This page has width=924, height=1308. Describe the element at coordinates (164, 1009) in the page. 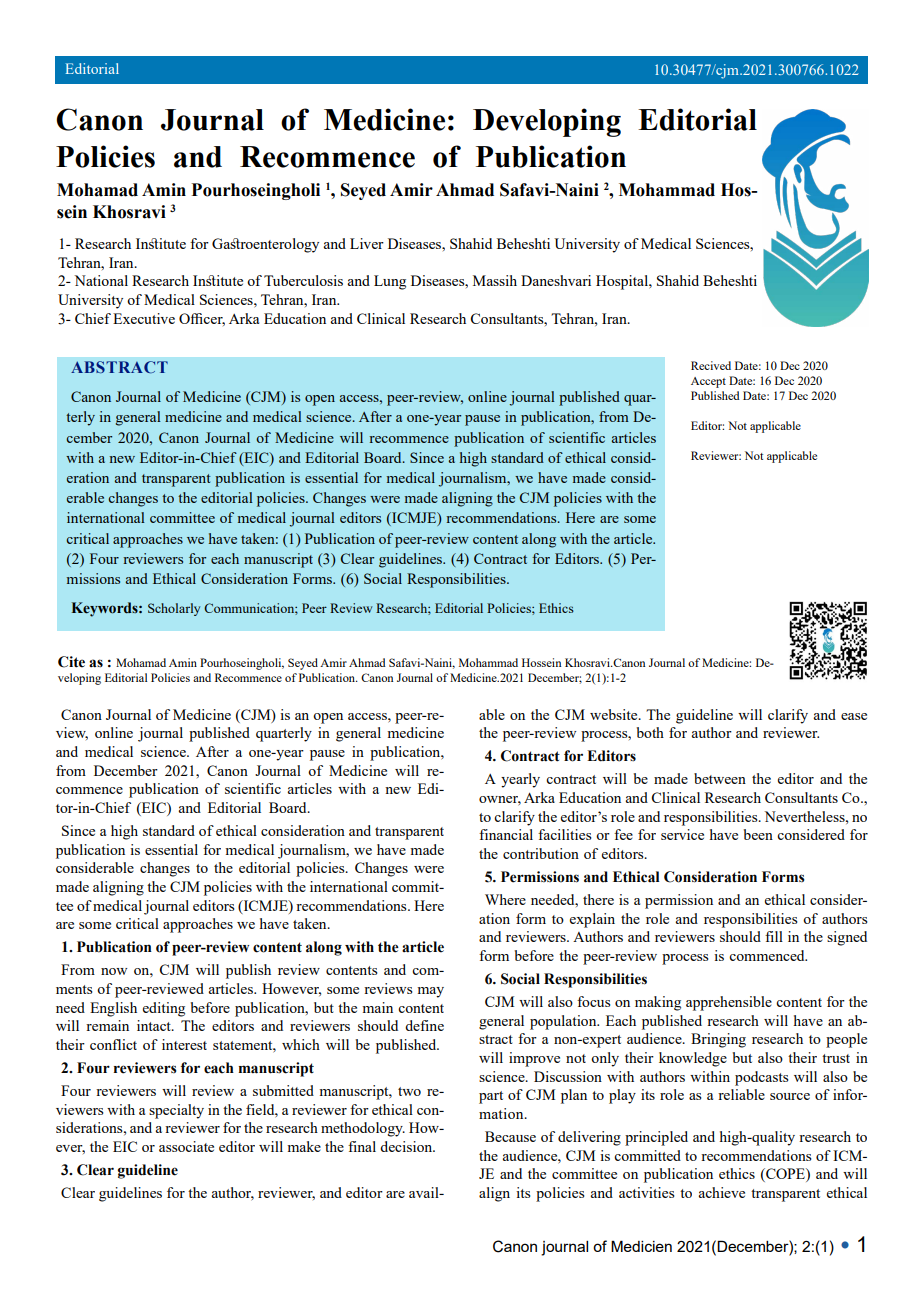

I see `editing` at that location.
